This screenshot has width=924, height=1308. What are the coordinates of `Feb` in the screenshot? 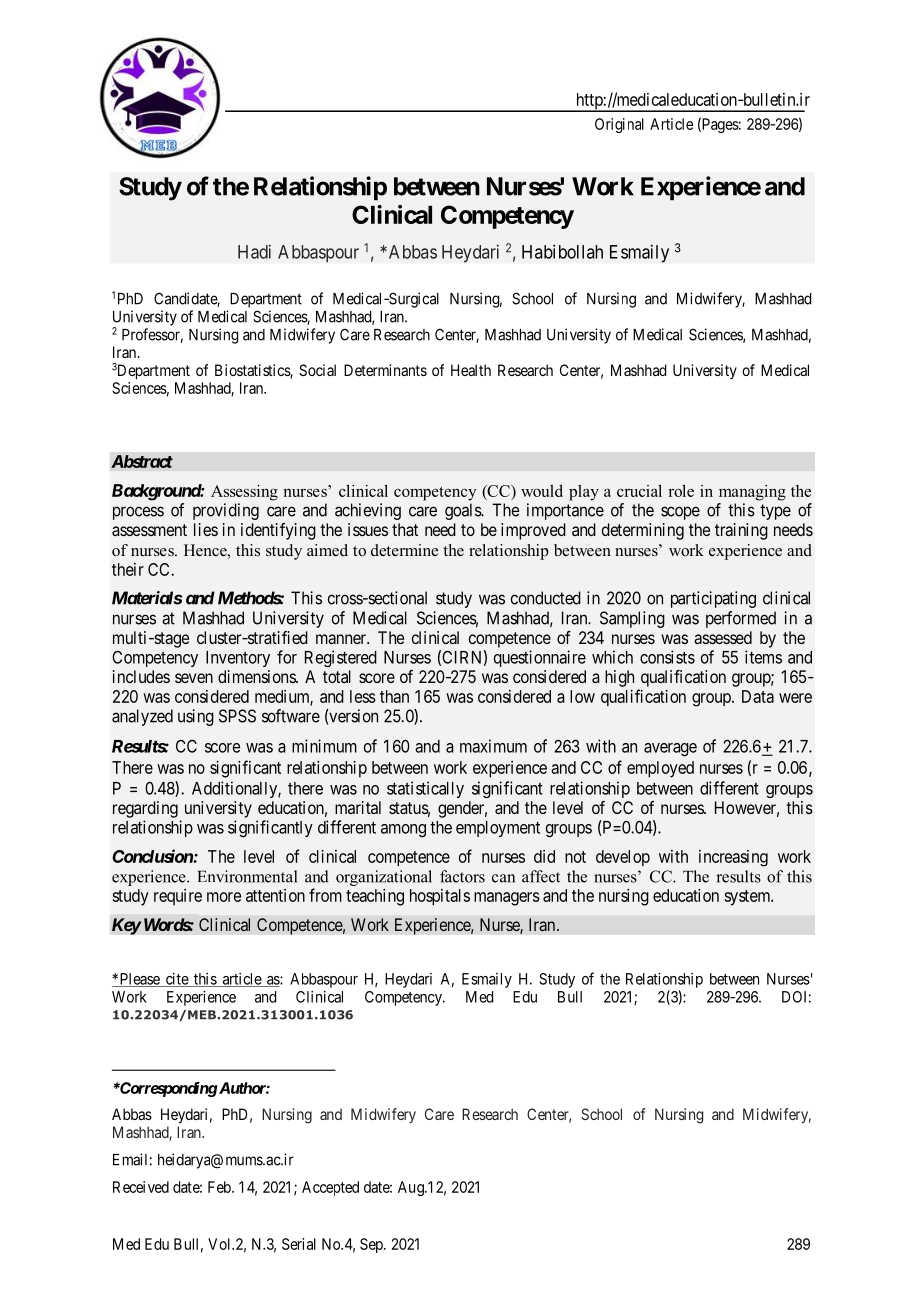 It's located at (220, 1187).
